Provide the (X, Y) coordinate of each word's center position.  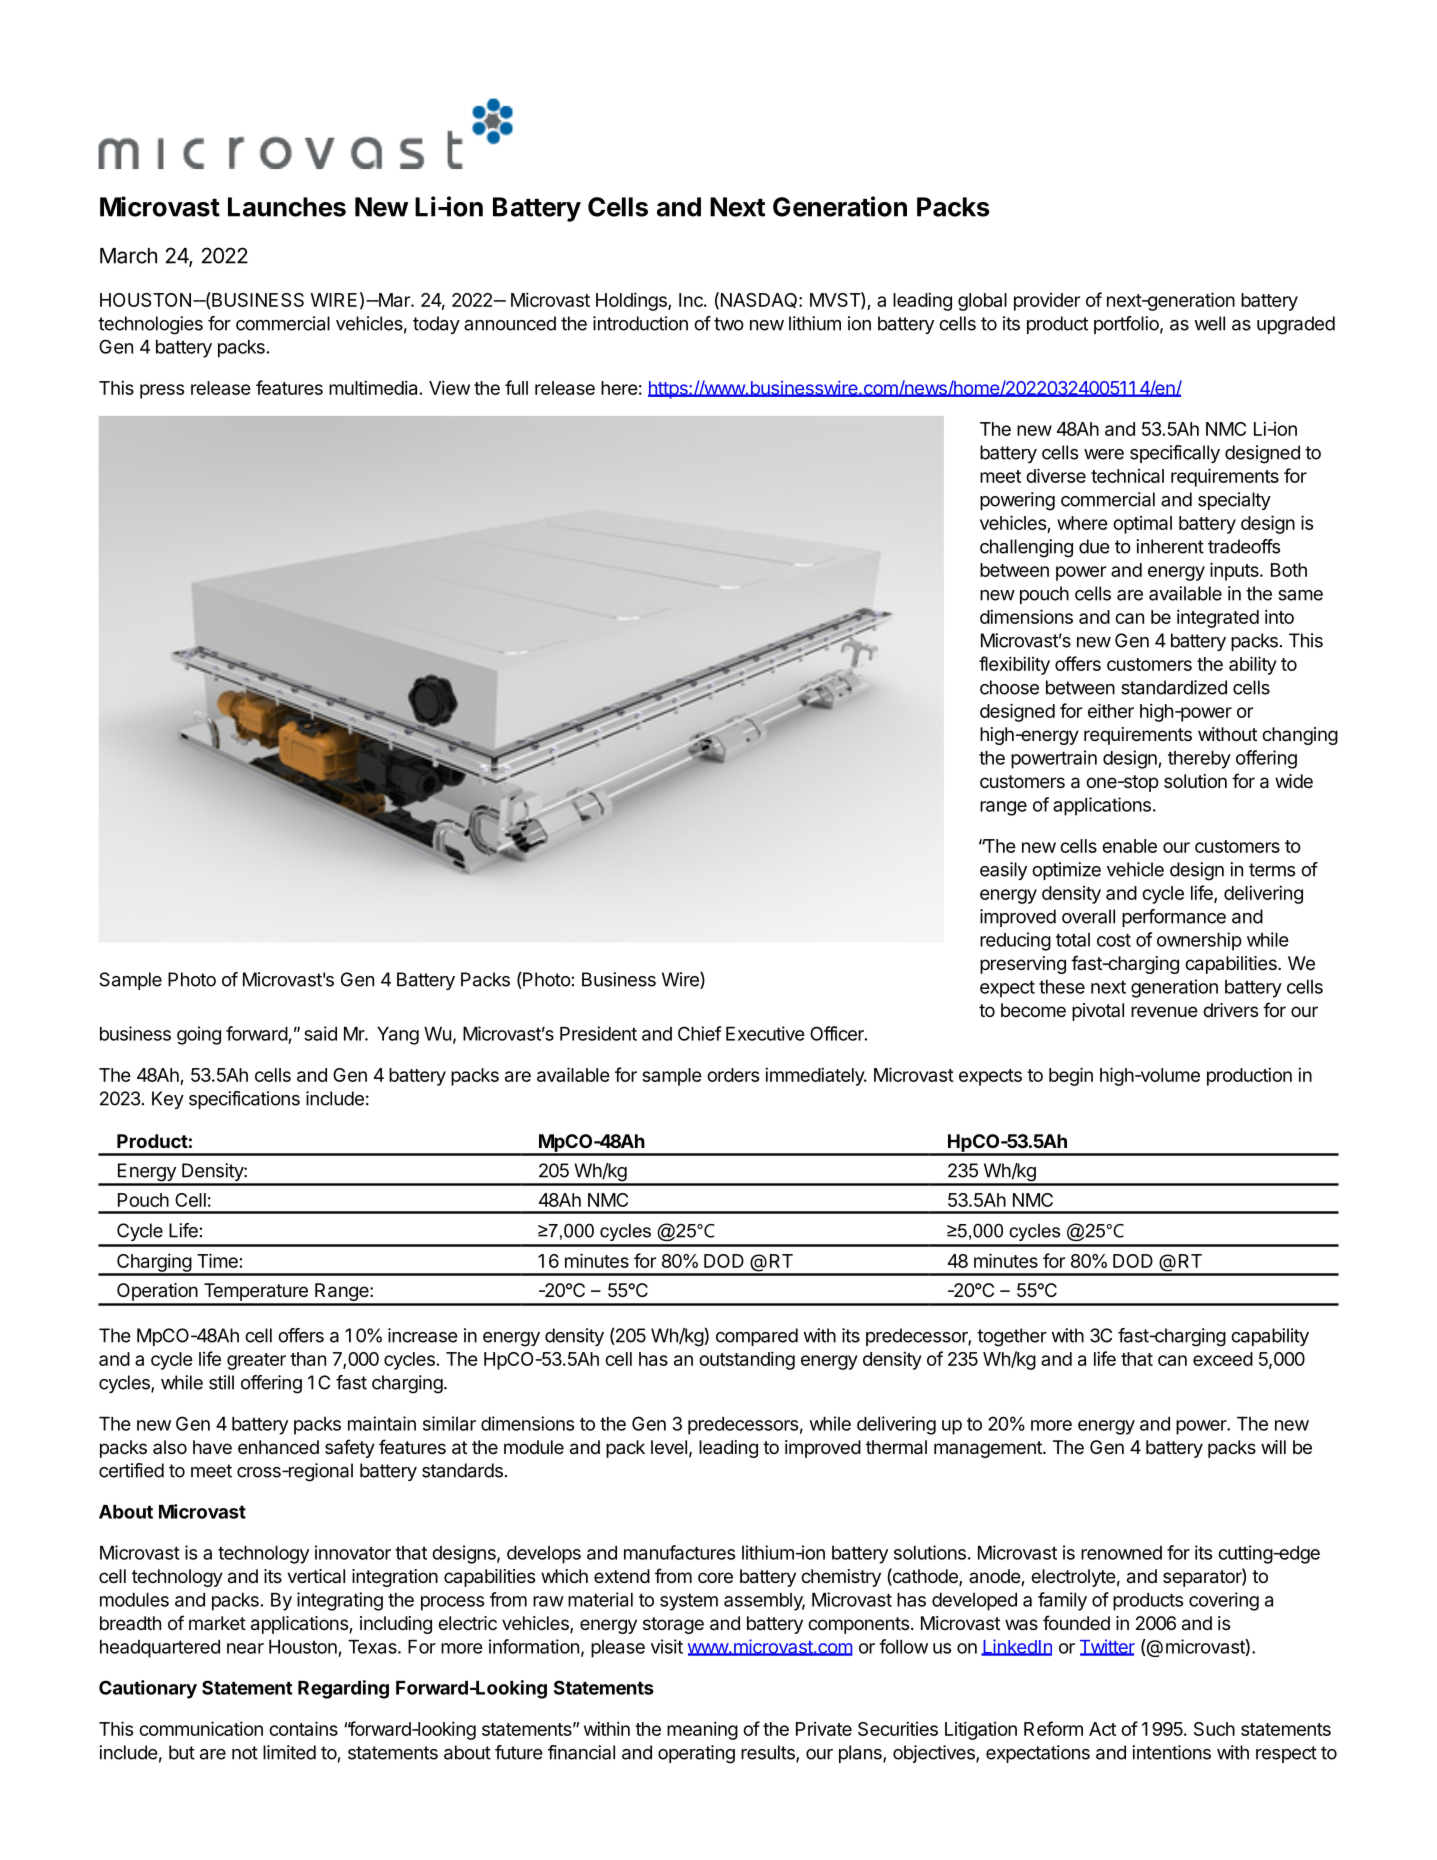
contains (303, 1728)
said (320, 1033)
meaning (702, 1730)
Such (1214, 1729)
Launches (287, 207)
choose (1009, 687)
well (1209, 323)
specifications (244, 1100)
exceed (1223, 1359)
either (1111, 710)
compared (757, 1337)
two (729, 324)
